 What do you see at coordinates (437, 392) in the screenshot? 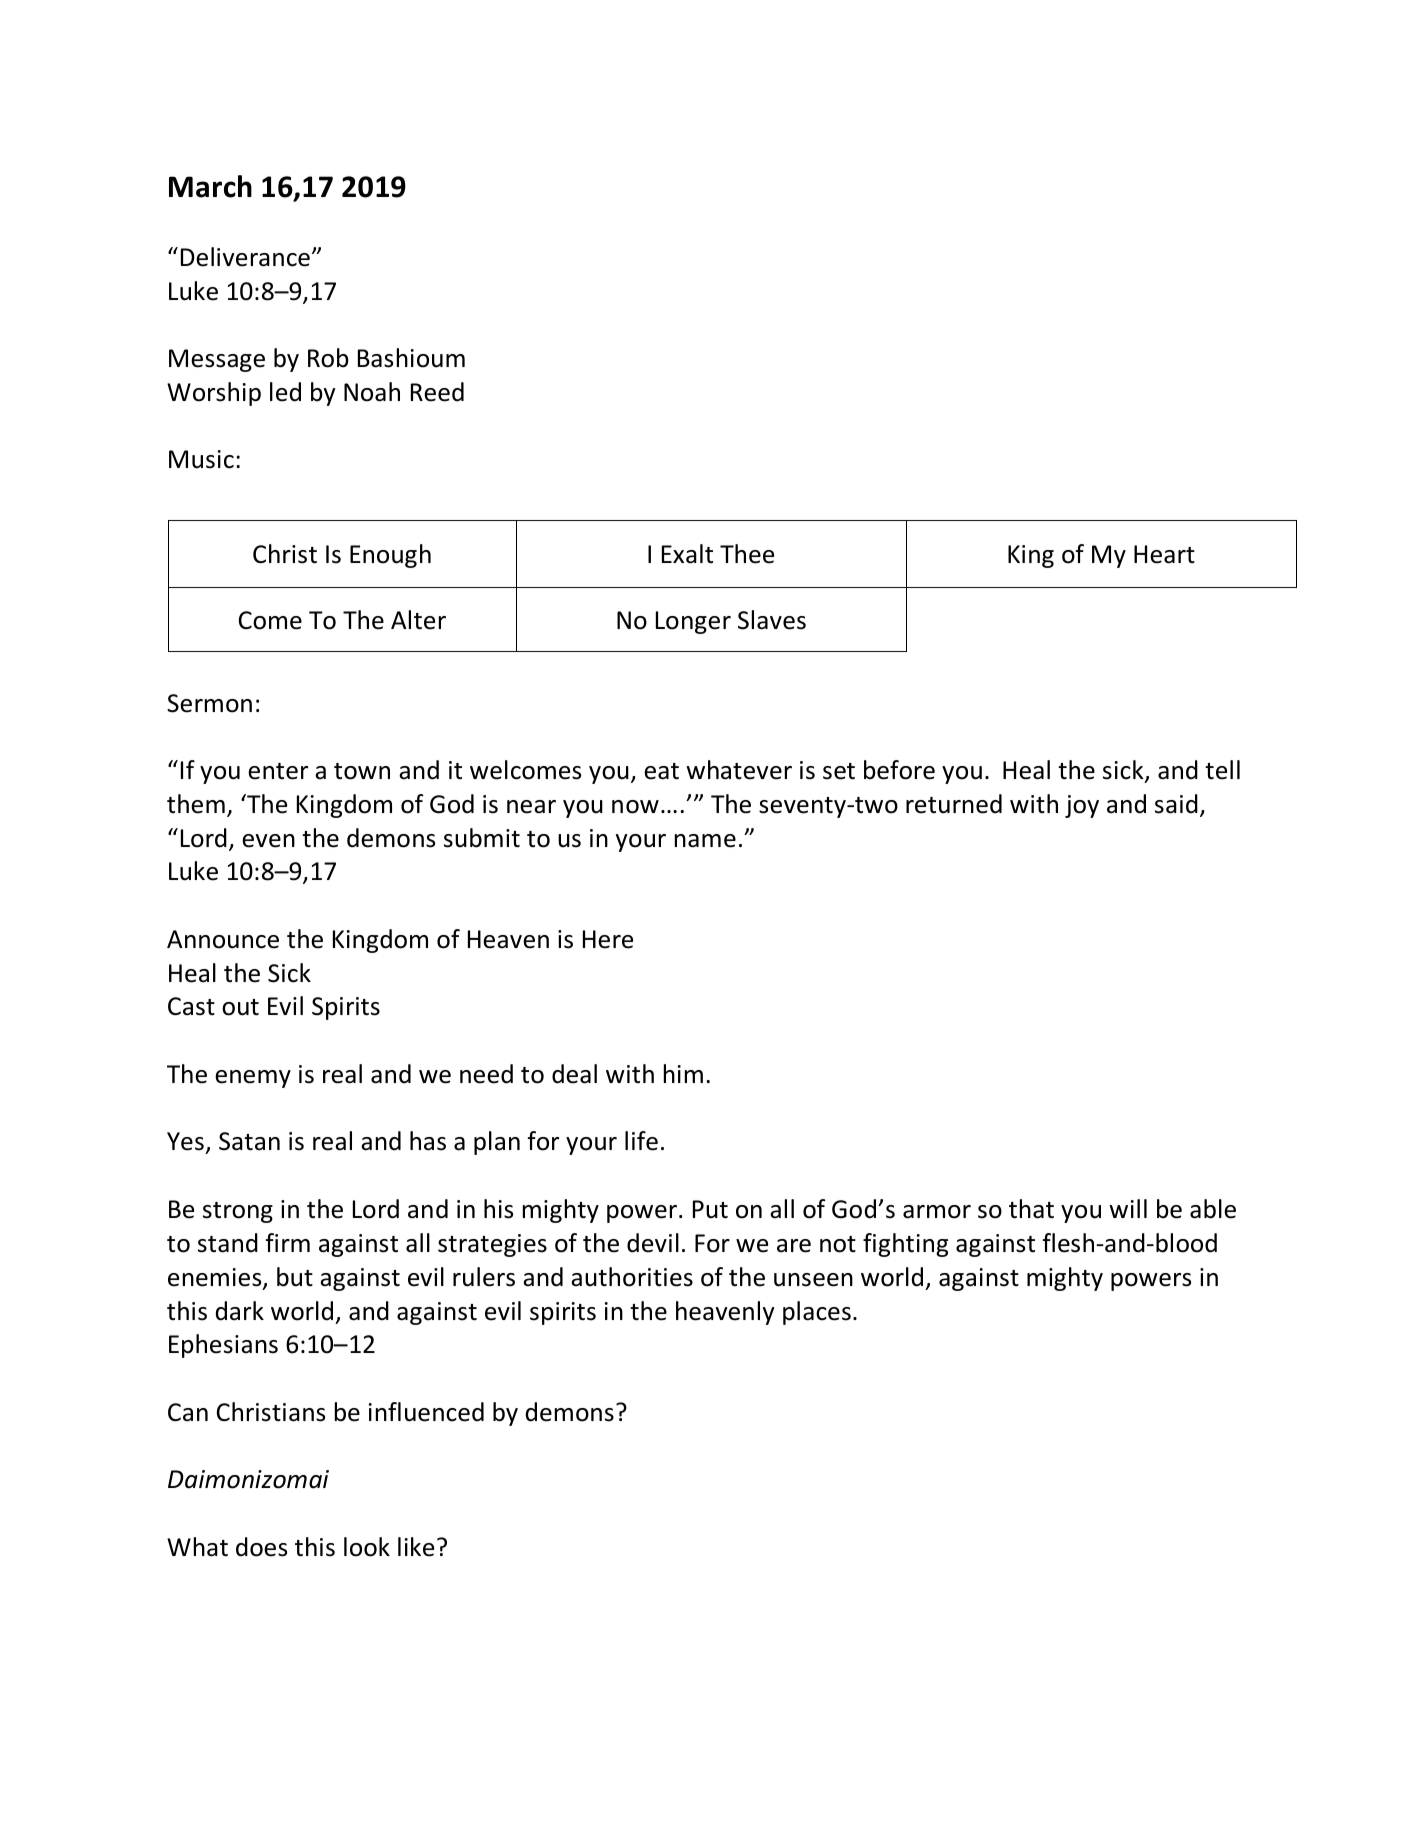
I see `Reed` at bounding box center [437, 392].
